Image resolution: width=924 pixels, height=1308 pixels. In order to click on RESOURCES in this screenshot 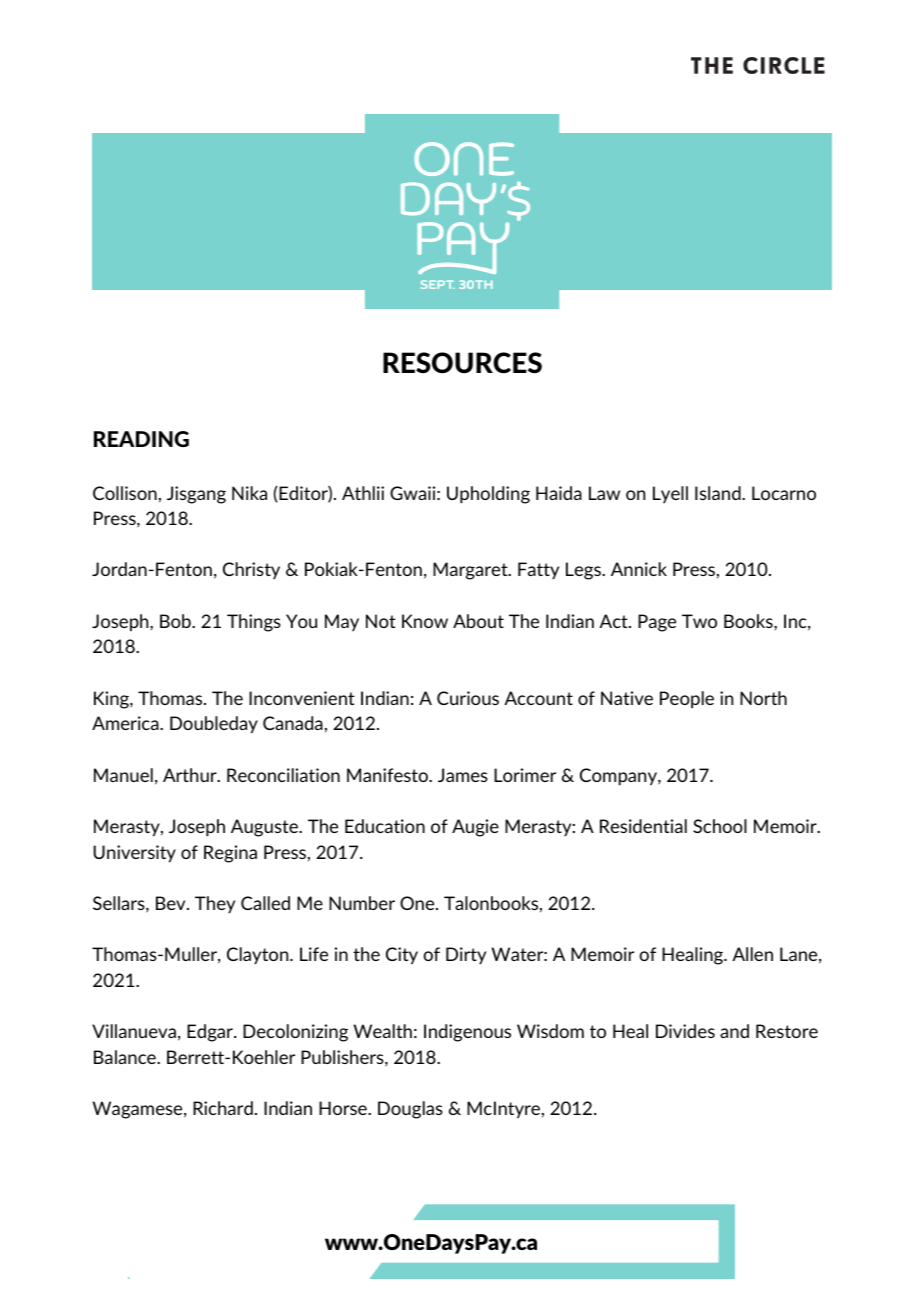, I will do `click(462, 363)`.
